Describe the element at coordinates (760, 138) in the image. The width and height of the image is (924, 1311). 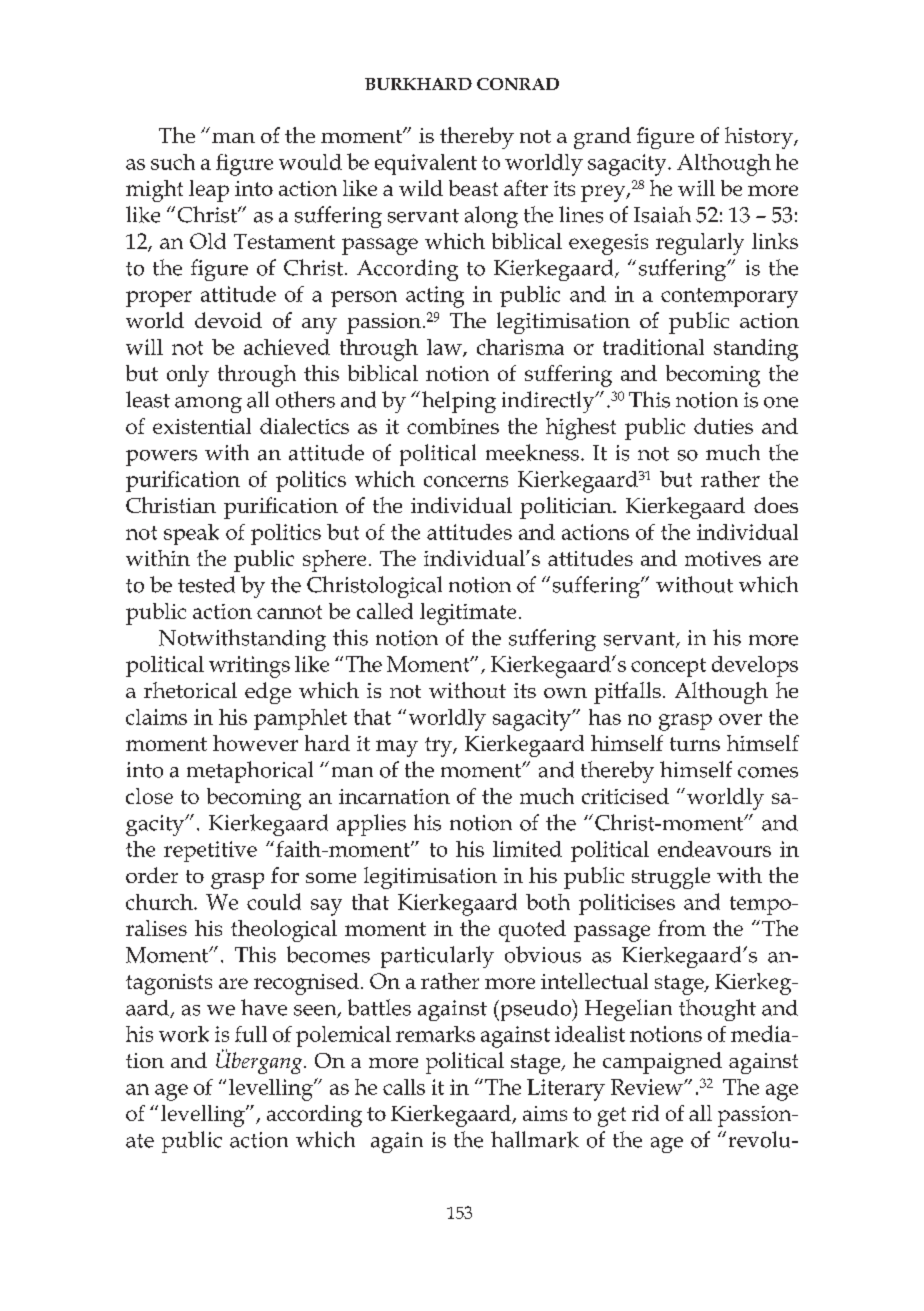
I see `history` at that location.
